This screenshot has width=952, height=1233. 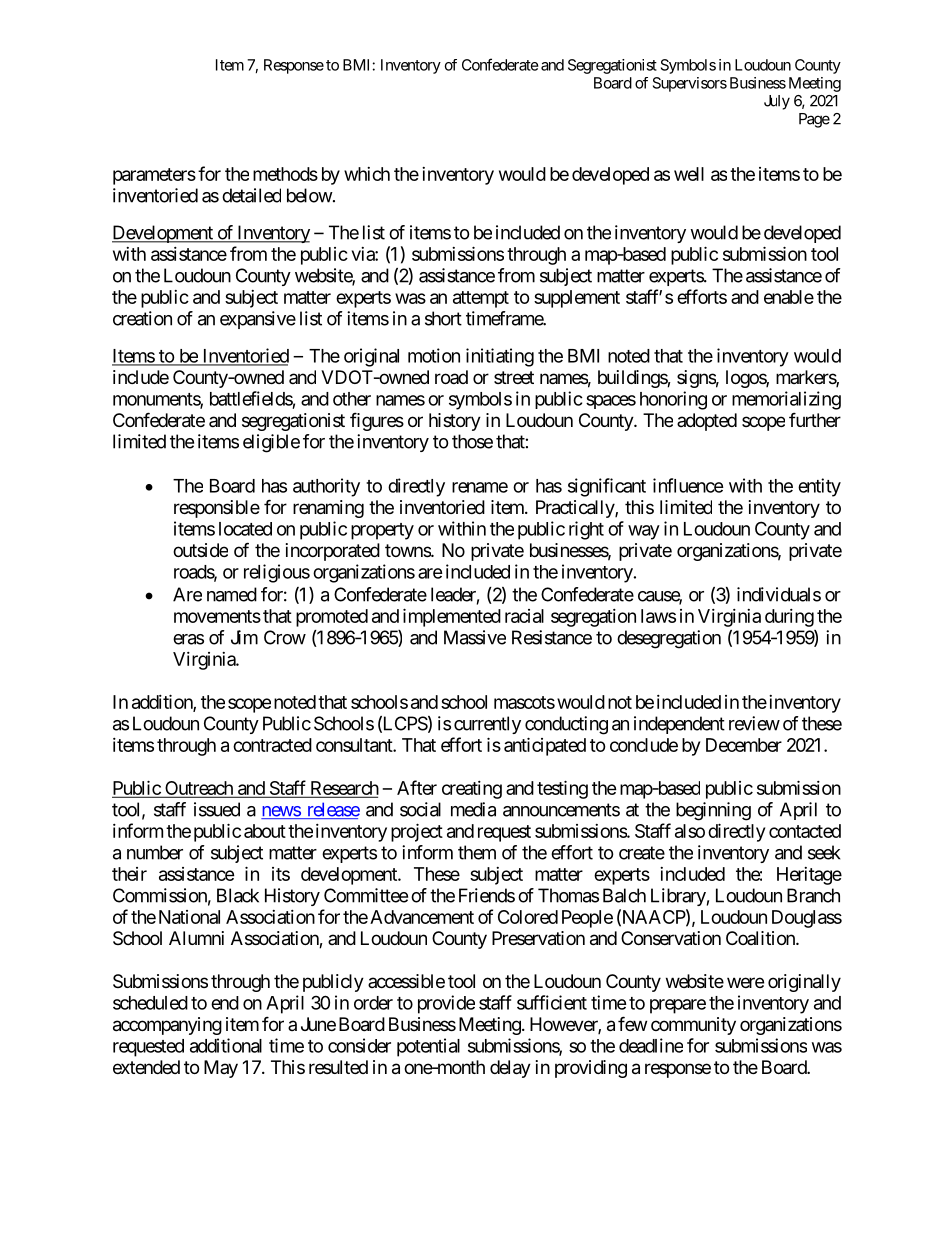 What do you see at coordinates (367, 174) in the screenshot?
I see `which` at bounding box center [367, 174].
